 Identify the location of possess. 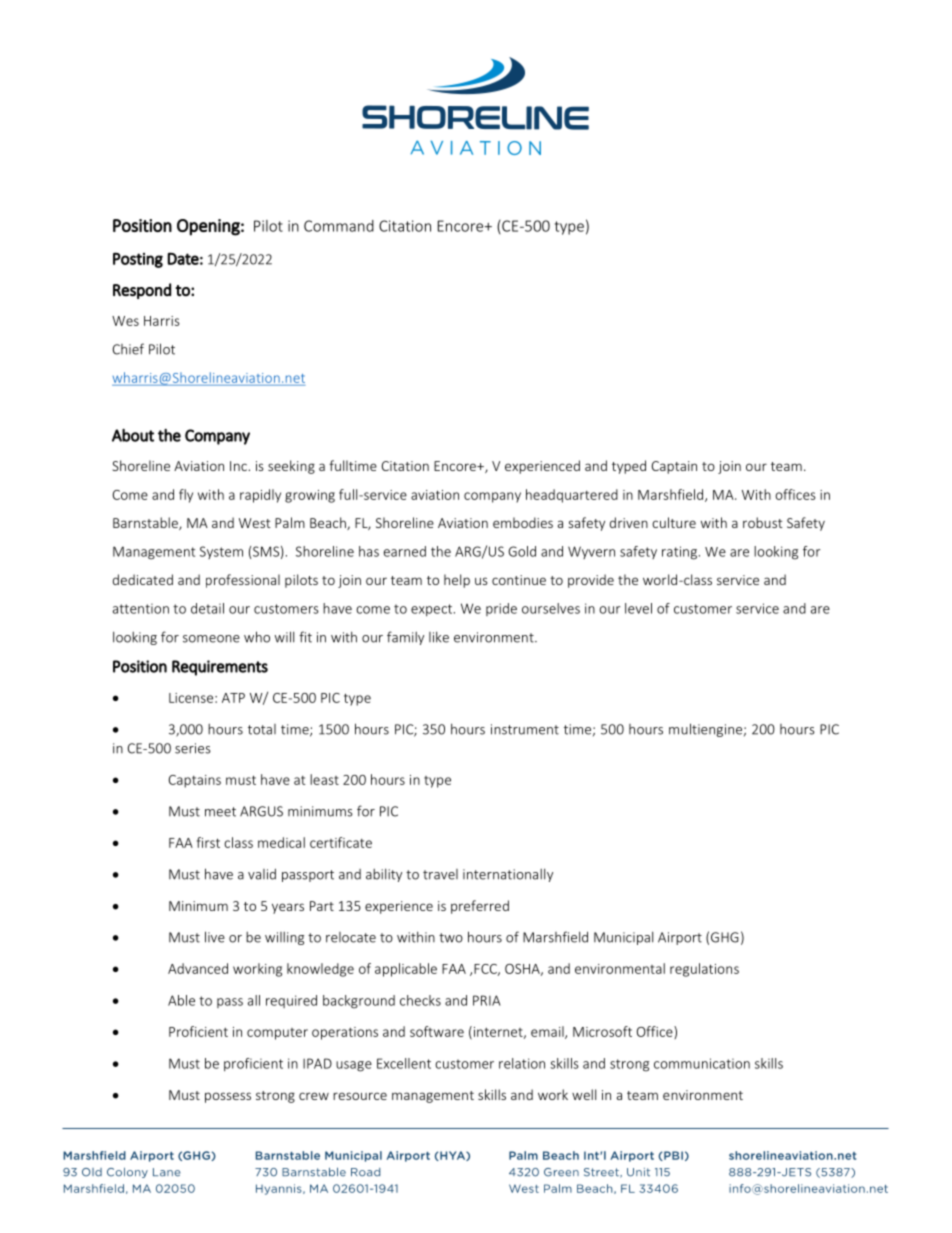
(228, 1097).
